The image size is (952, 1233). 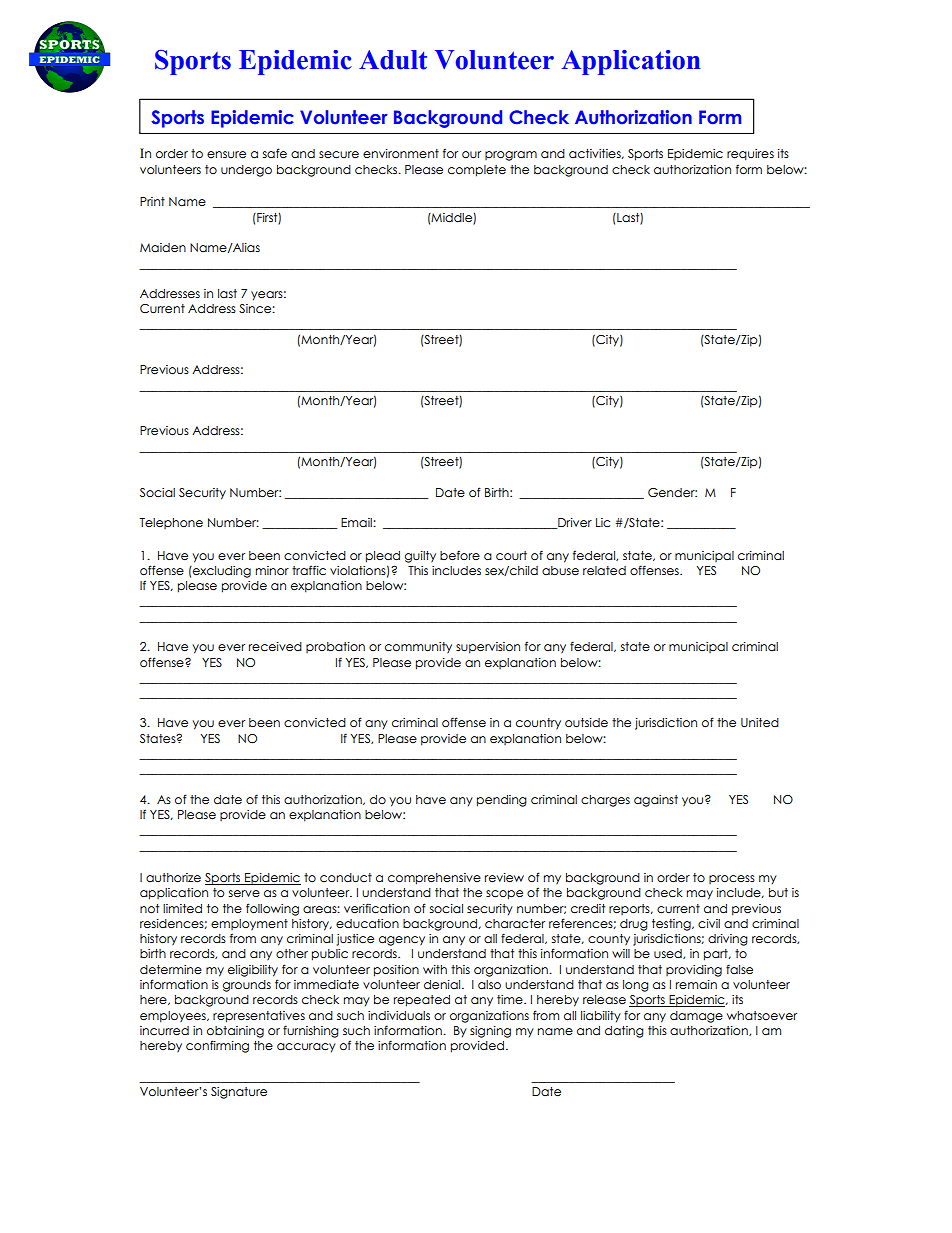 I want to click on related, so click(x=604, y=570).
